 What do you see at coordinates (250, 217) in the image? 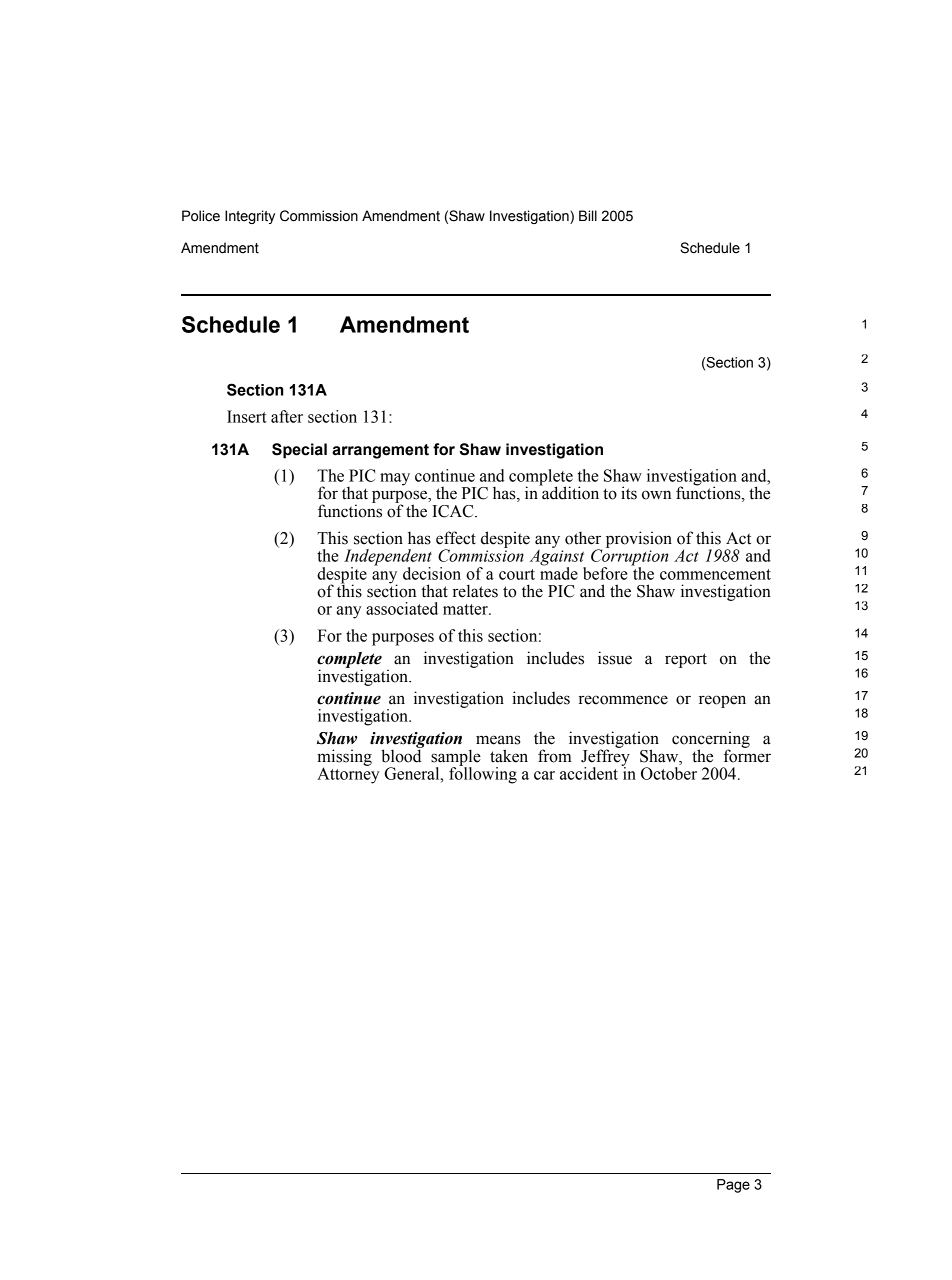
I see `Integrity` at bounding box center [250, 217].
